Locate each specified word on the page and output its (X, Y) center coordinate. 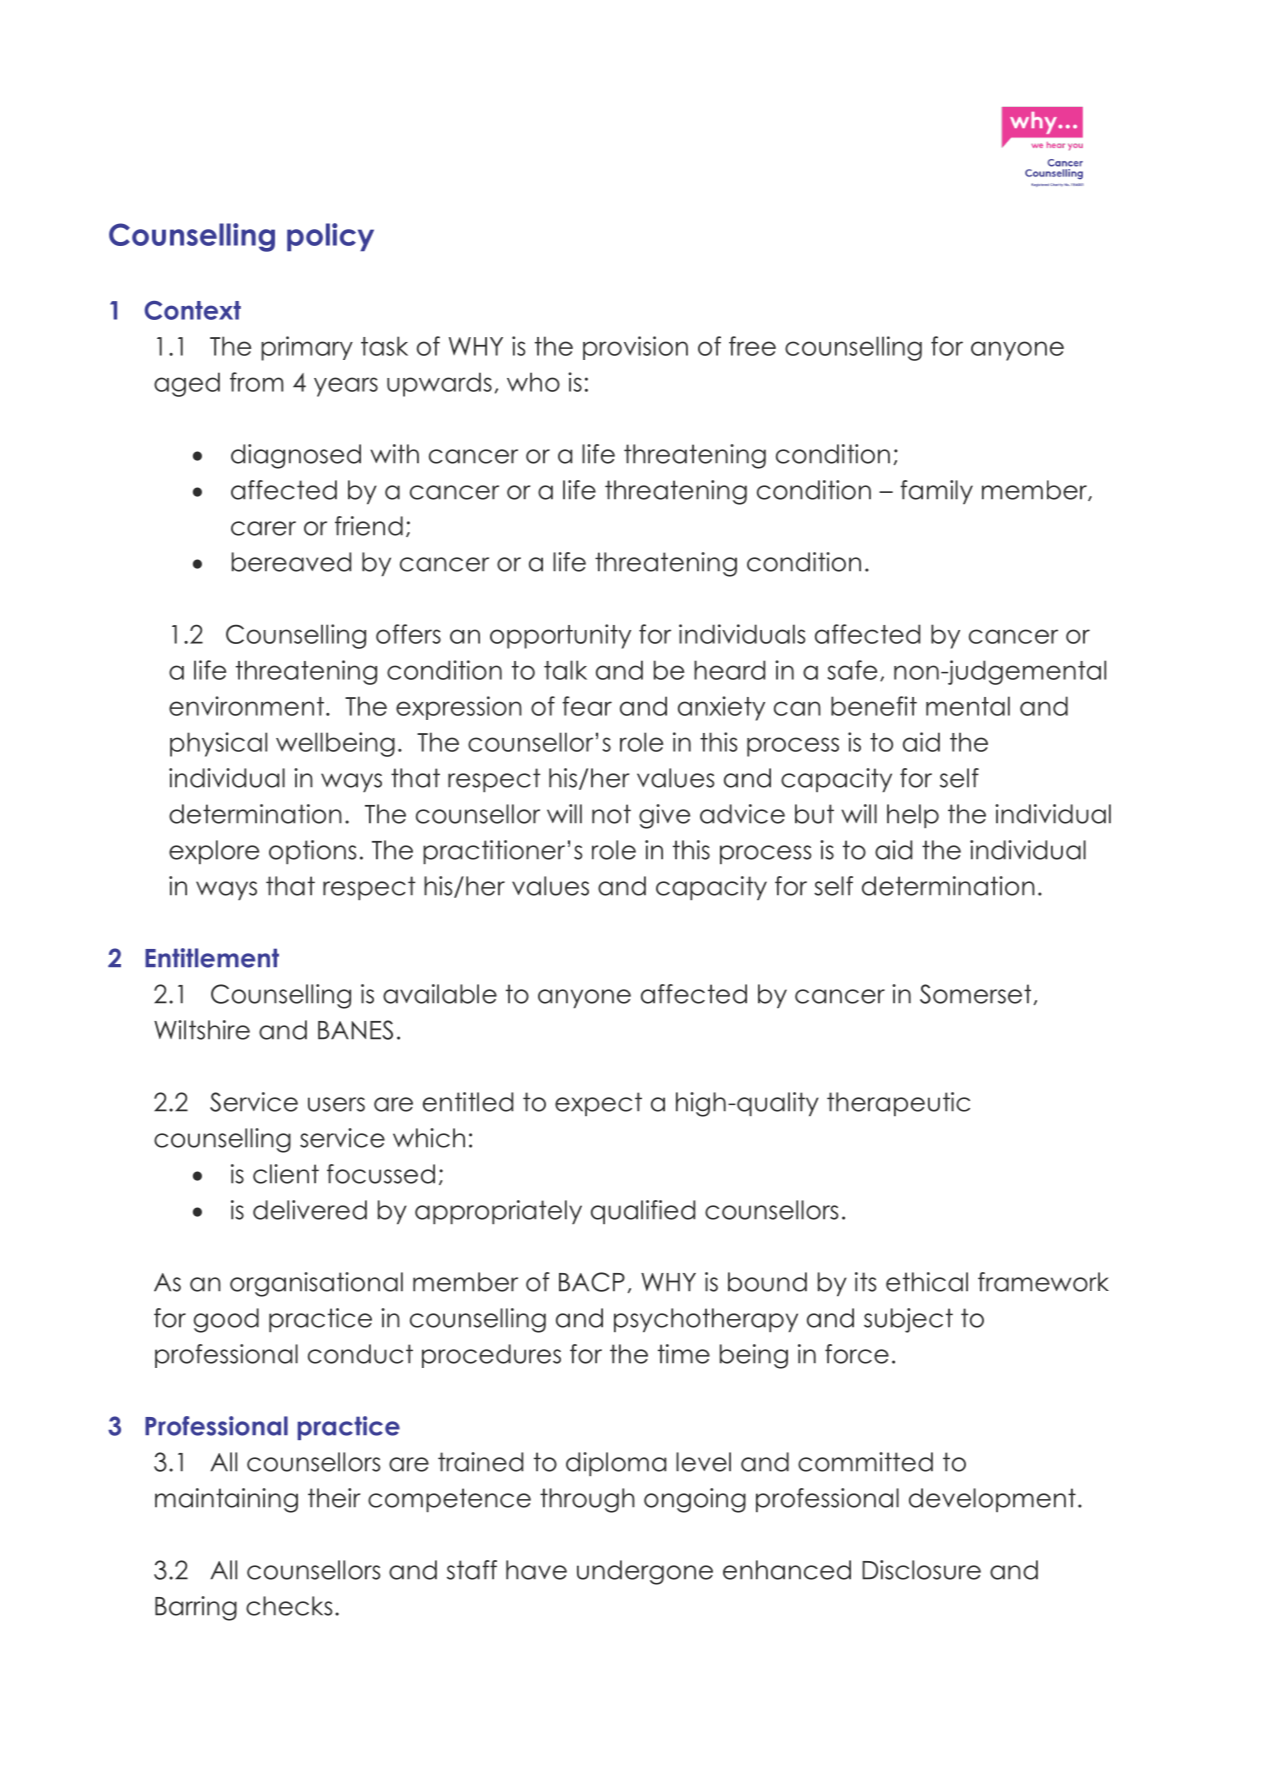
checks (289, 1606)
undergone (645, 1572)
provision (635, 348)
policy (330, 237)
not (611, 814)
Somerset (975, 994)
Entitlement (212, 958)
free (752, 346)
